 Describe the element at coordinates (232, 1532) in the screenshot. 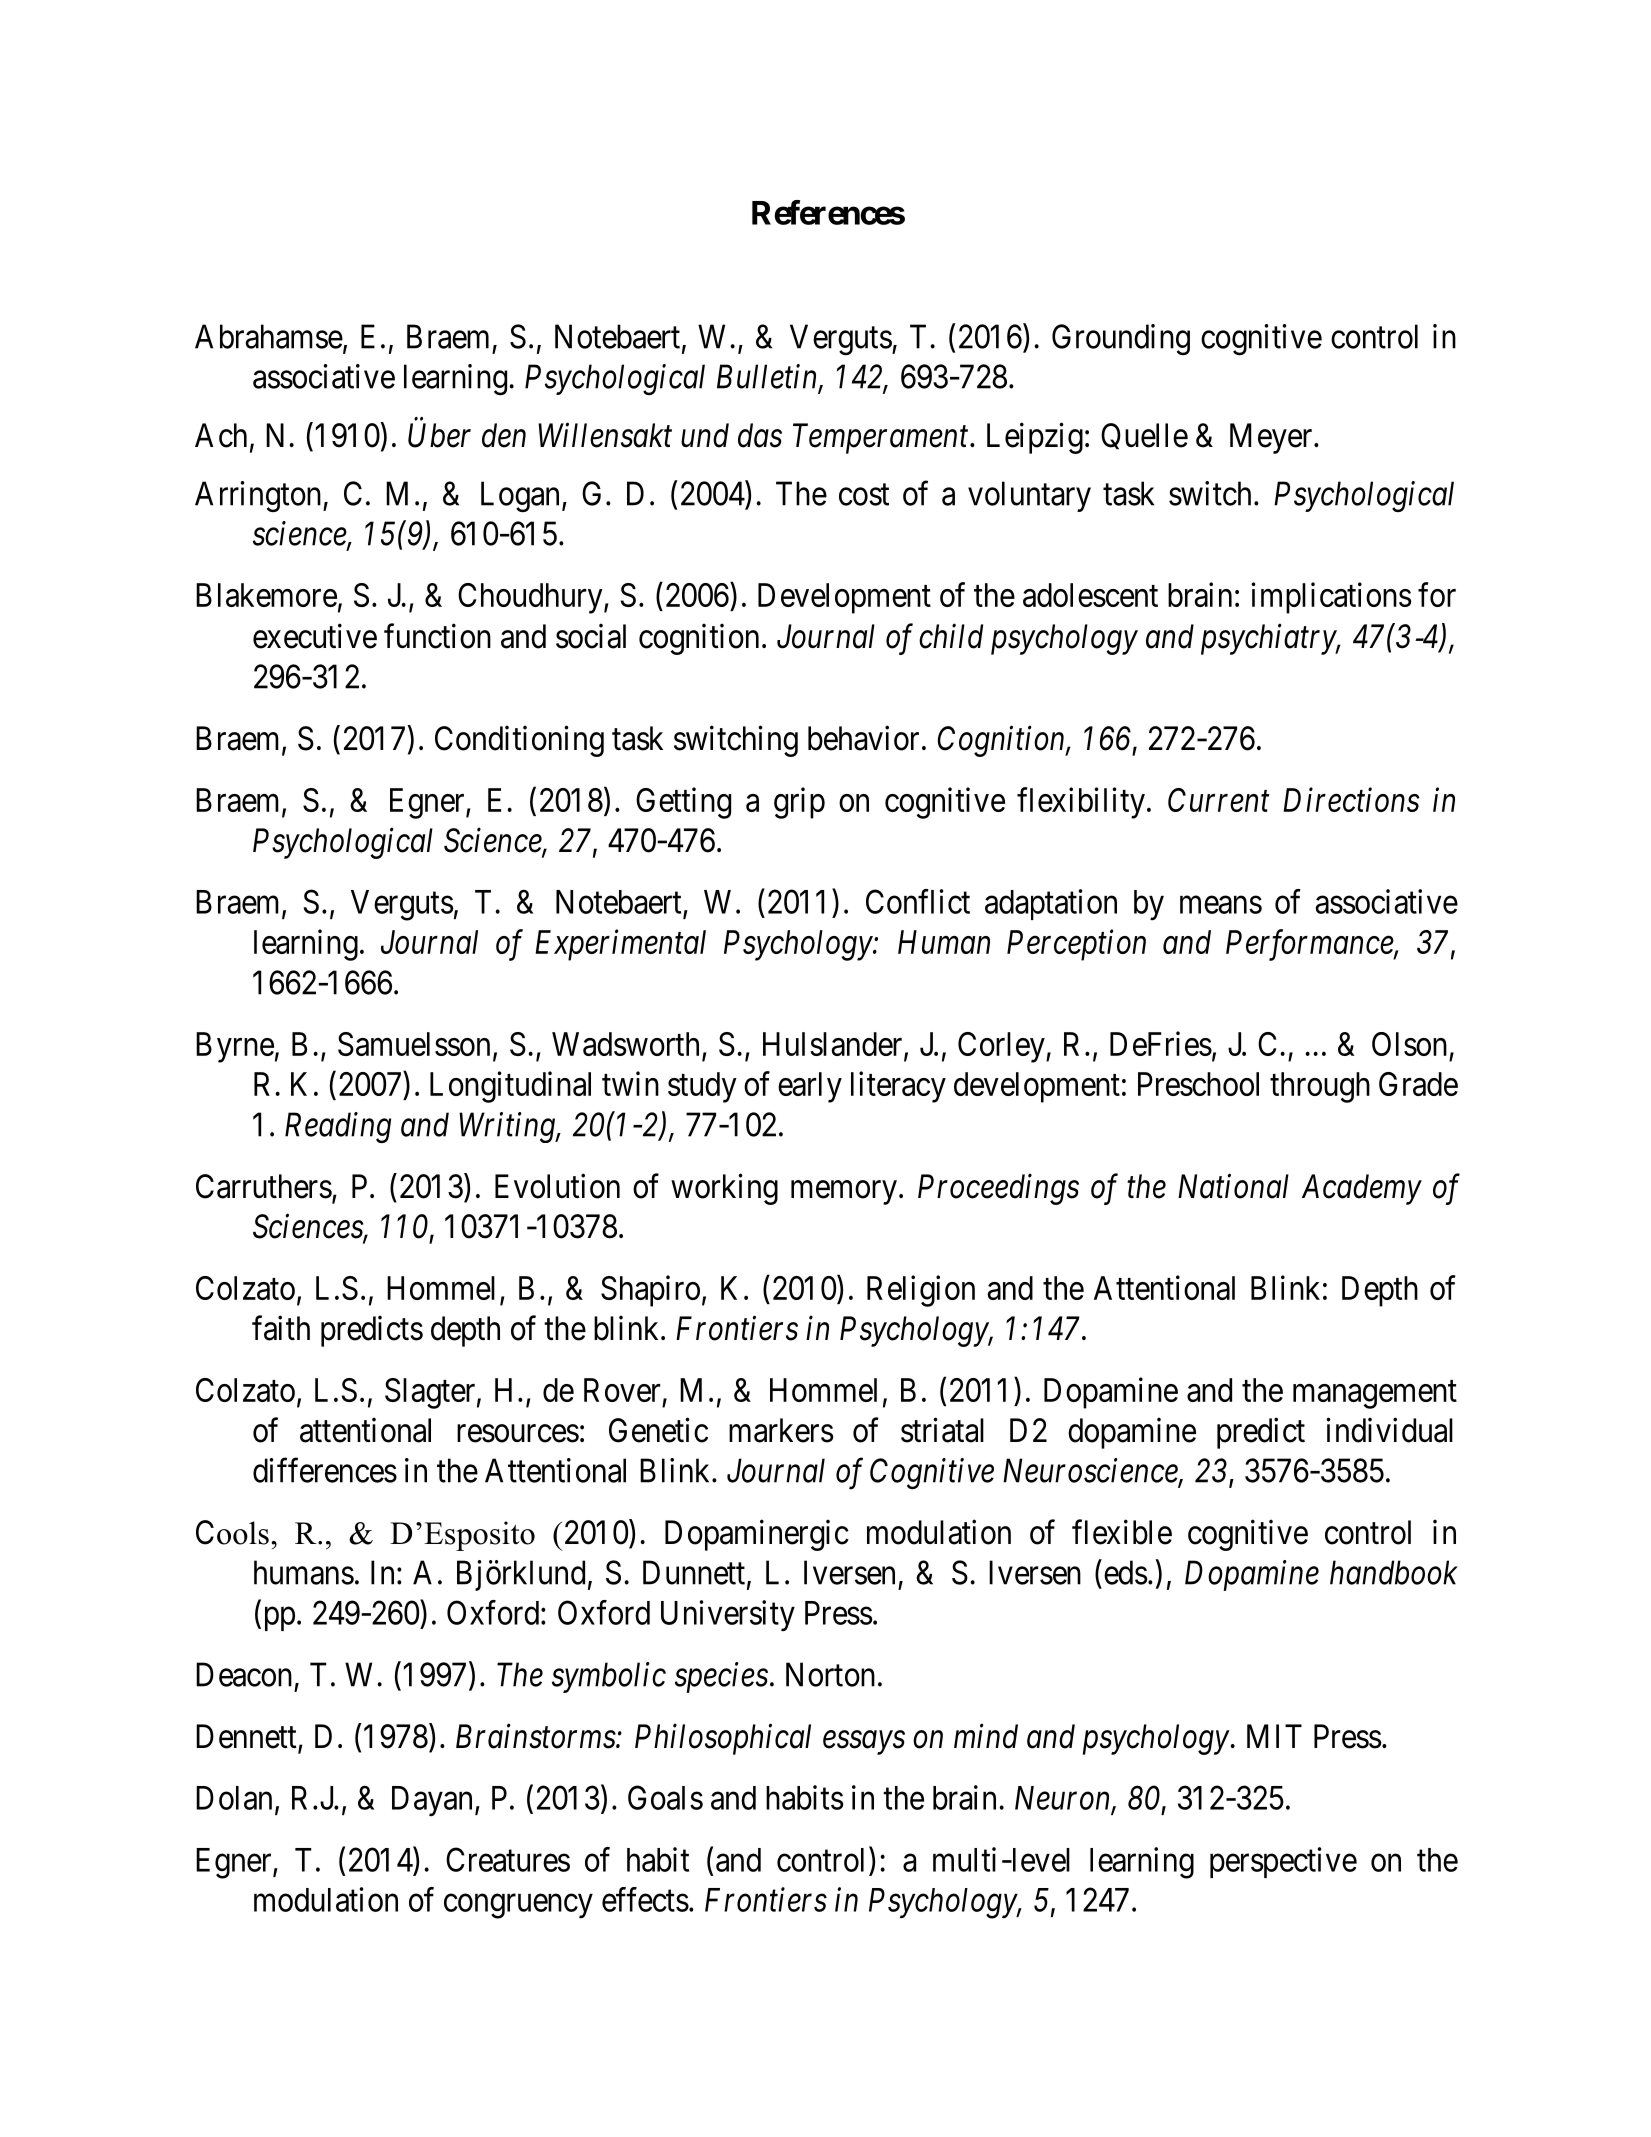

I see `Cools` at that location.
